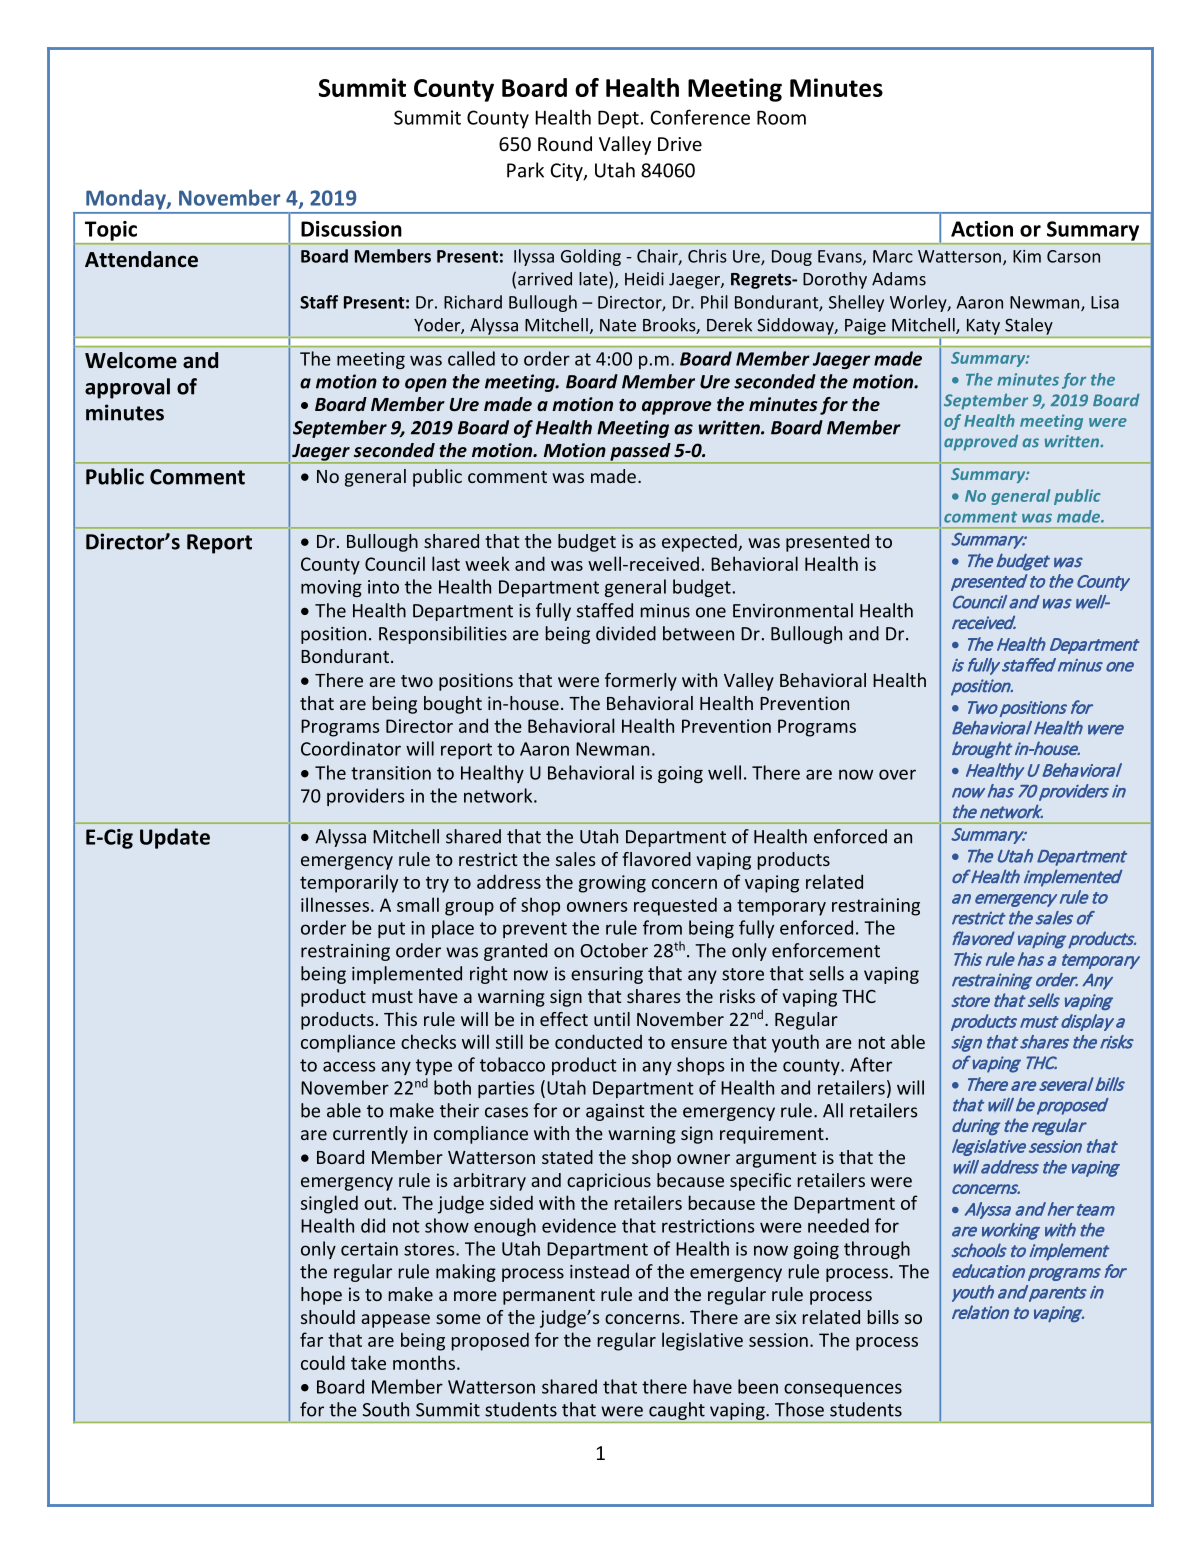  Describe the element at coordinates (351, 229) in the screenshot. I see `Discussion` at that location.
